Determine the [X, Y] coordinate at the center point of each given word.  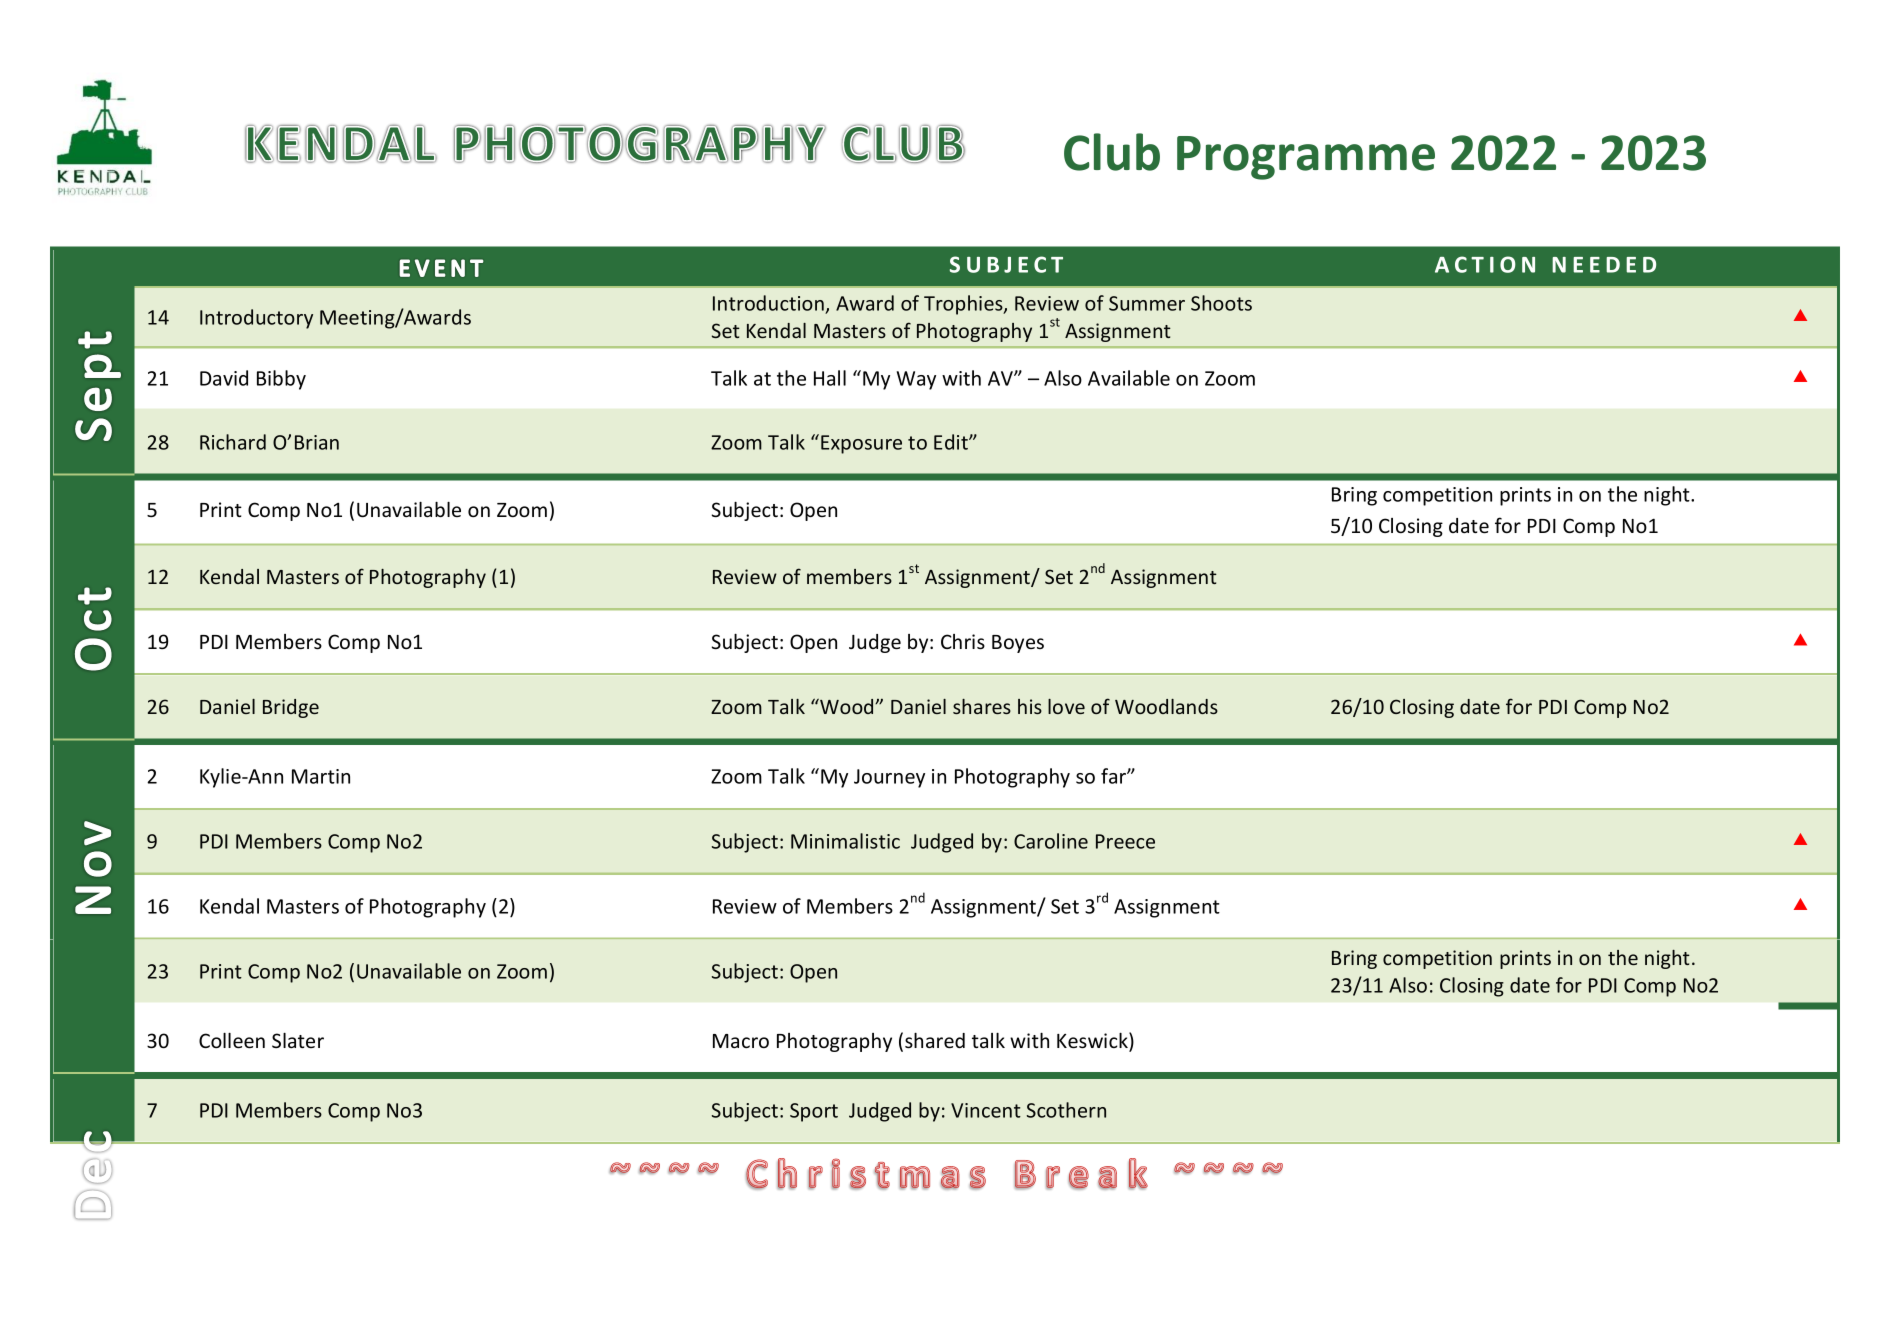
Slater [298, 1040]
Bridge [291, 708]
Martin [321, 776]
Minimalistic [845, 841]
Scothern [1066, 1110]
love [1066, 706]
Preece [1125, 841]
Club [1112, 152]
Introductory [256, 319]
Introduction [768, 303]
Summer [1147, 303]
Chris [963, 642]
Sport [814, 1112]
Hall [830, 378]
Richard [233, 442]
